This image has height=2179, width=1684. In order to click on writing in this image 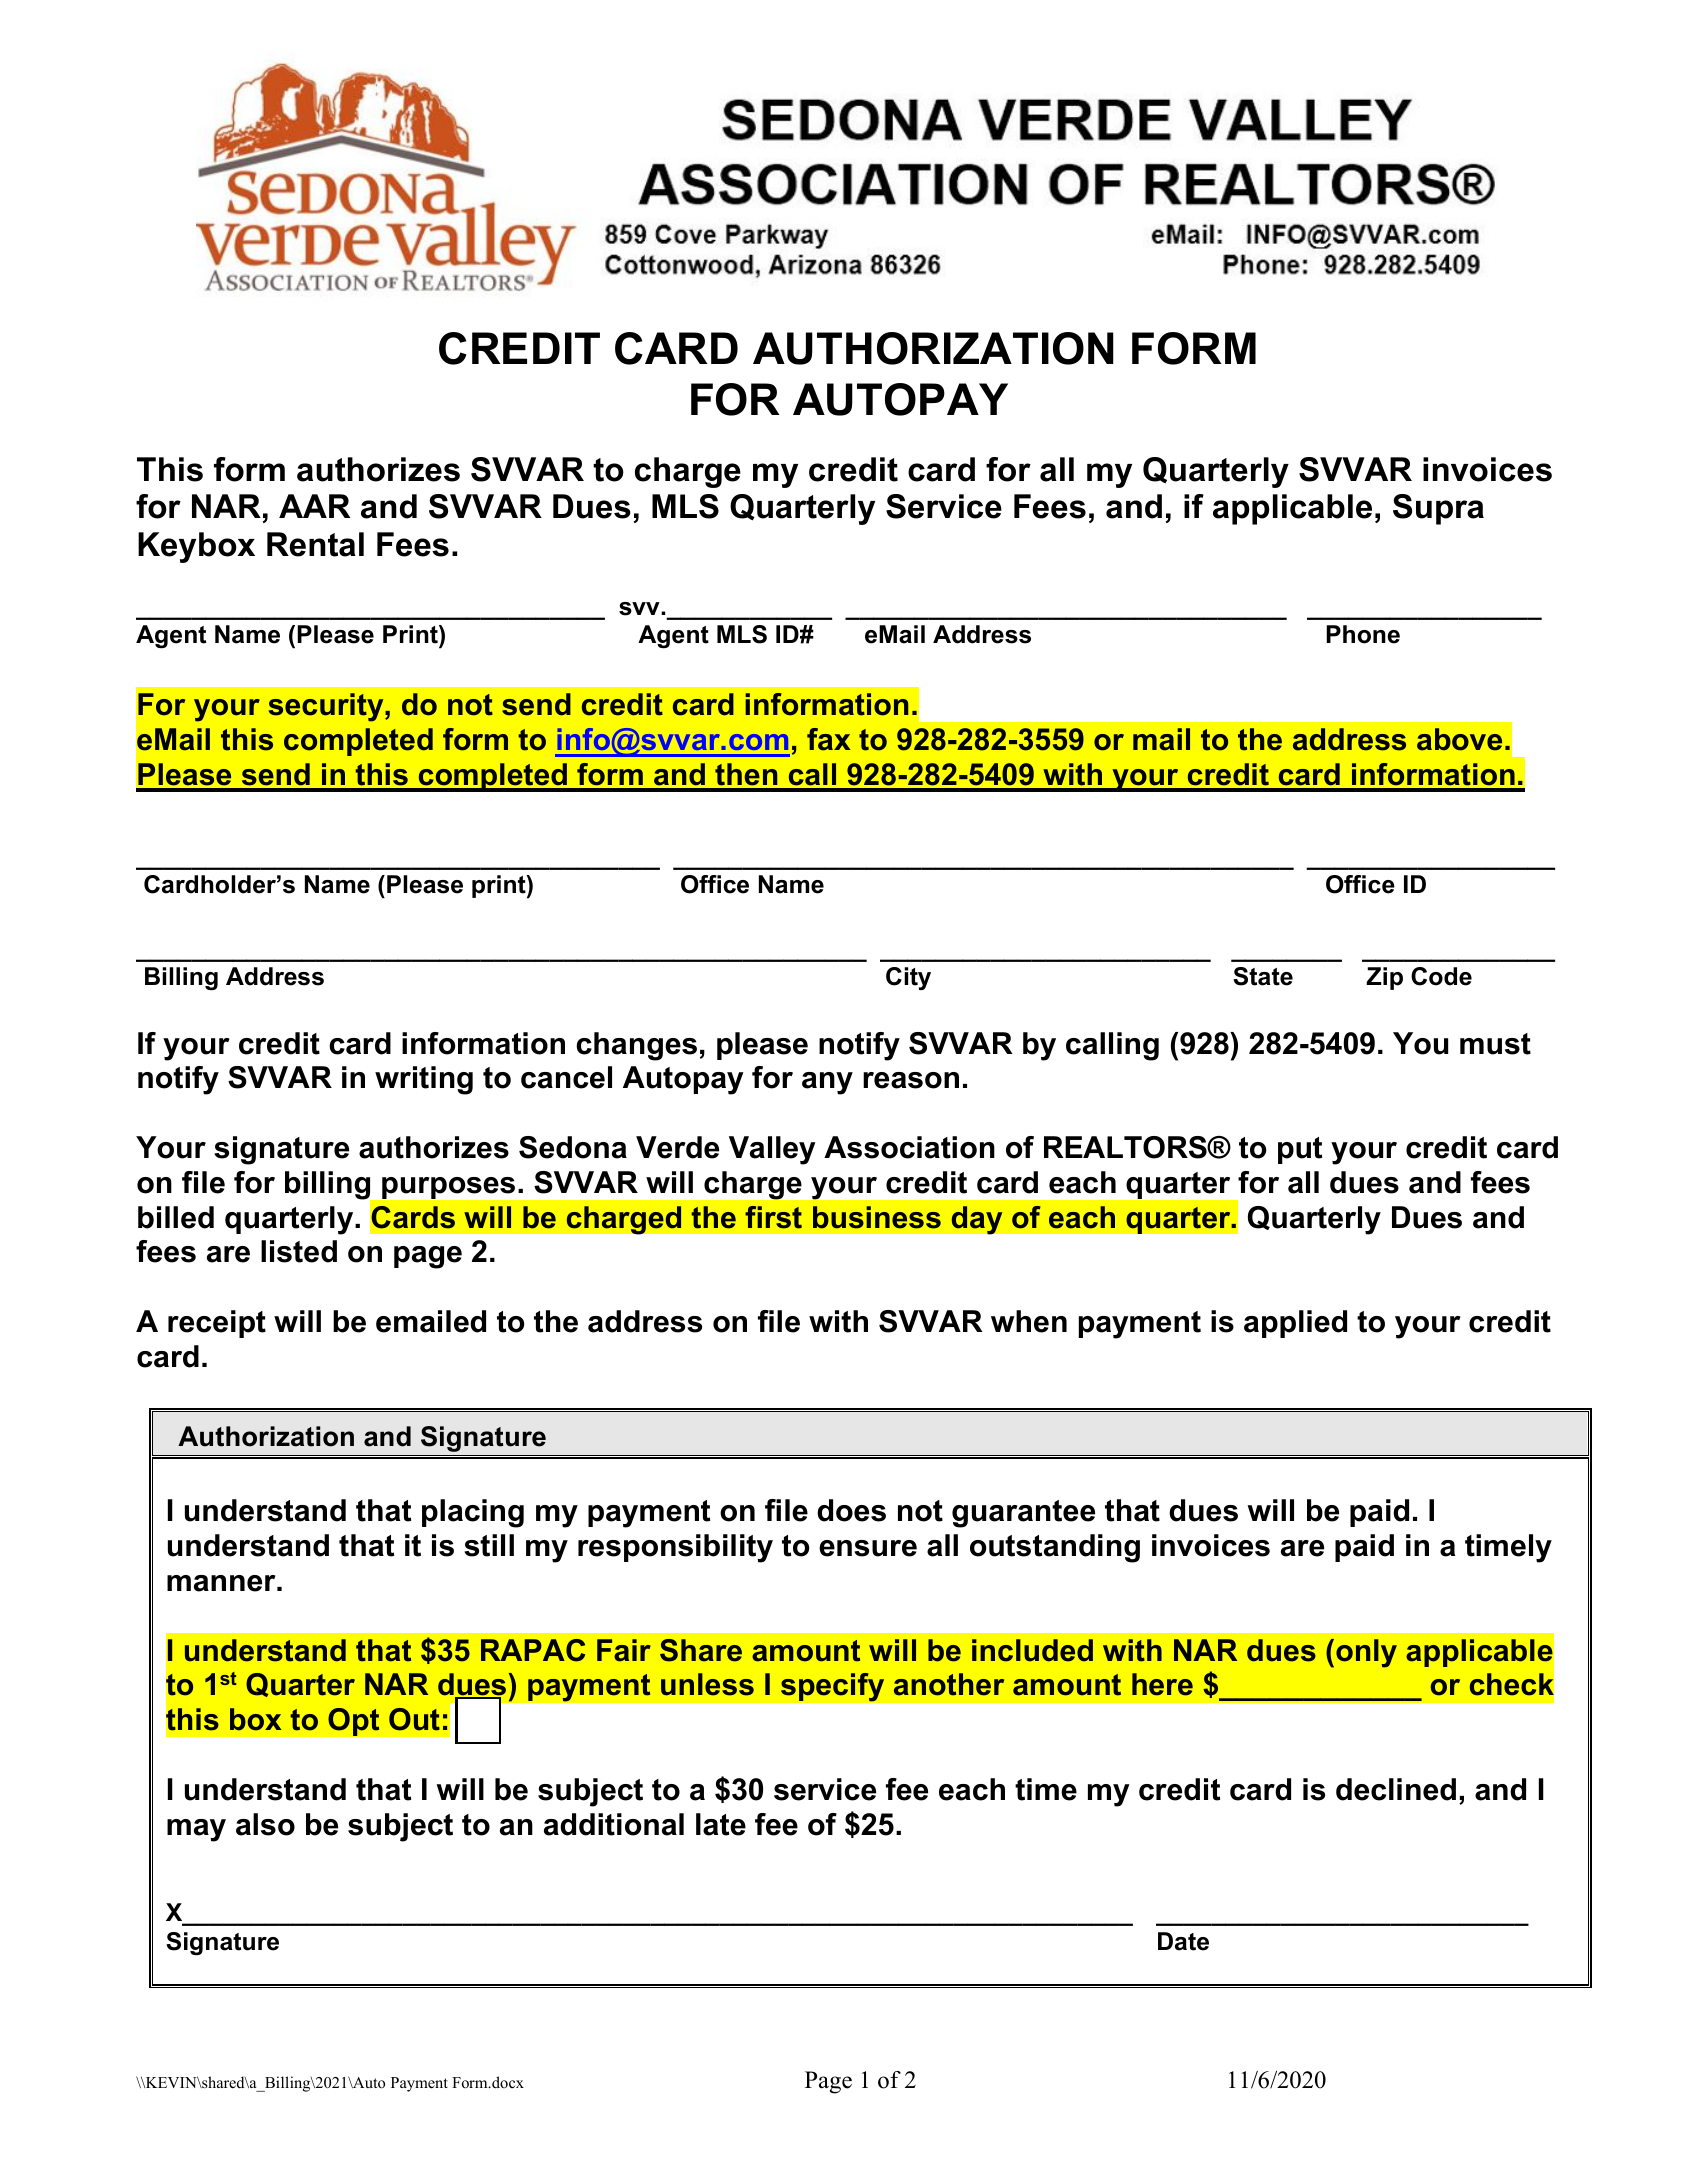, I will do `click(424, 1080)`.
